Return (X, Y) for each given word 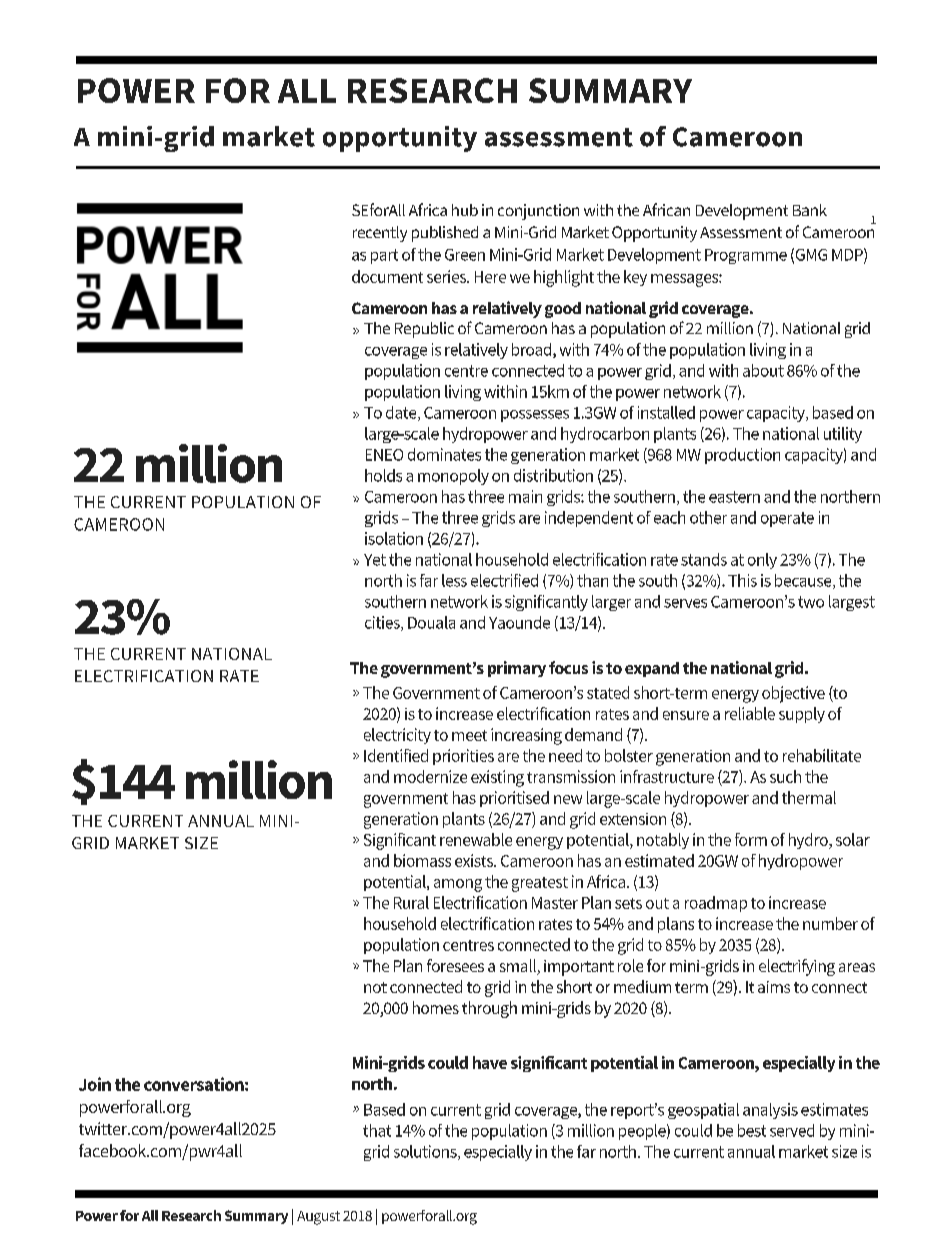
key (635, 278)
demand (593, 734)
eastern (734, 497)
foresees (455, 965)
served (792, 1130)
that (377, 1130)
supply (802, 715)
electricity (397, 736)
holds (383, 475)
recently (380, 234)
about (763, 370)
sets (628, 903)
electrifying (797, 967)
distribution (553, 475)
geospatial (703, 1111)
